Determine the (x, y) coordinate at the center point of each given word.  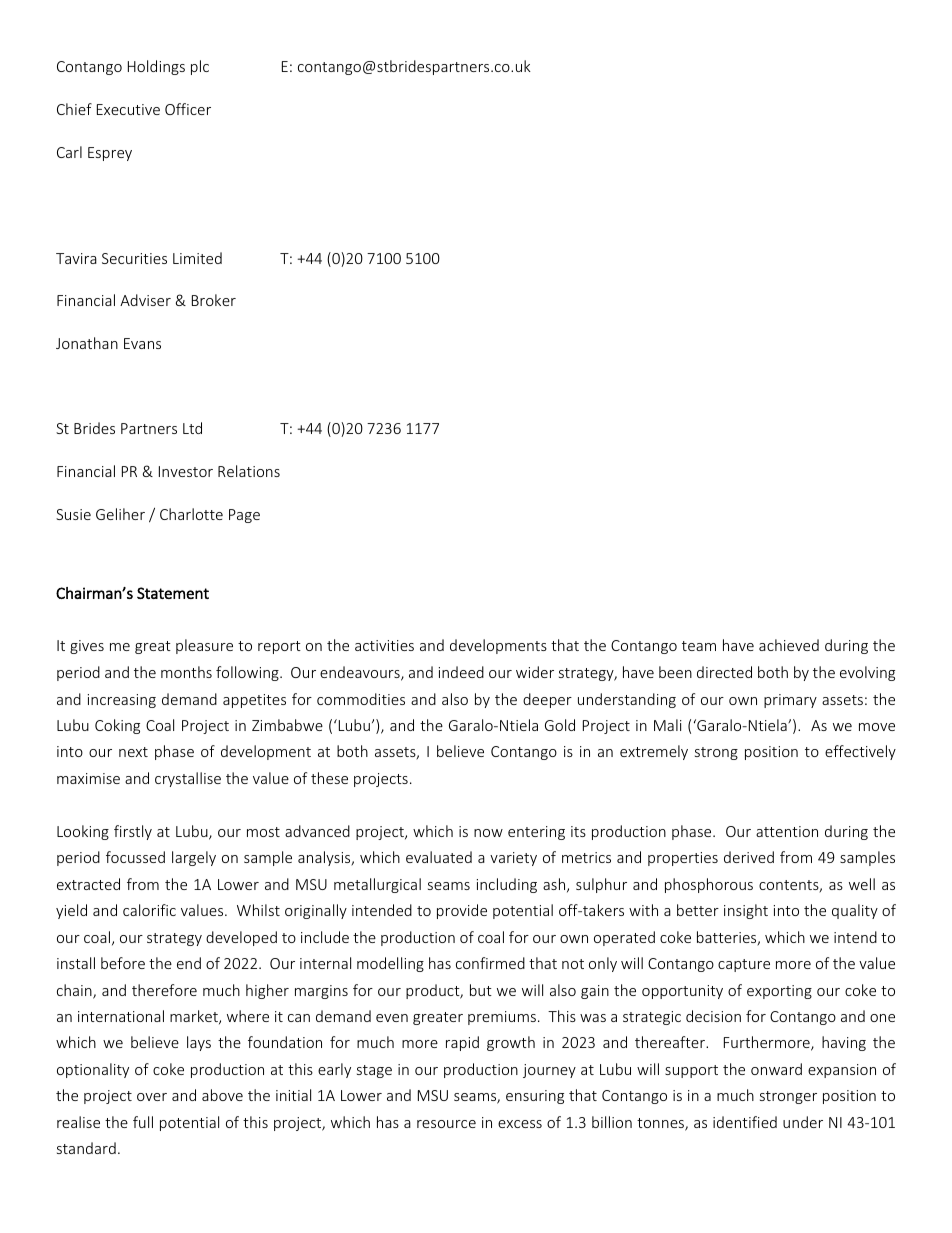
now (488, 833)
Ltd (192, 428)
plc (200, 67)
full (143, 1122)
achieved (789, 645)
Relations (249, 471)
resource (446, 1124)
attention (787, 831)
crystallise (188, 779)
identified (745, 1122)
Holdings (156, 67)
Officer (188, 109)
